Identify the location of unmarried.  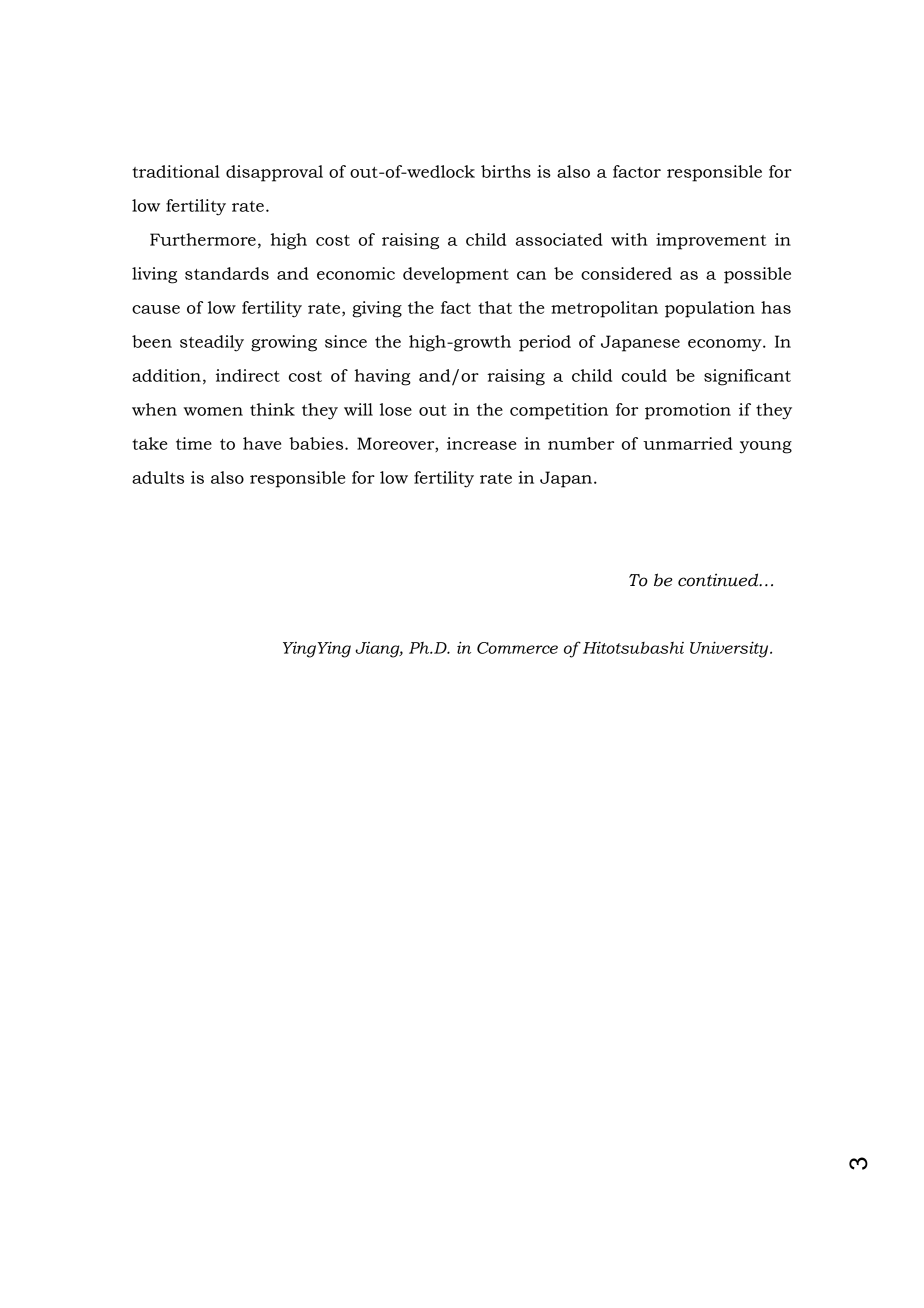
(688, 443).
